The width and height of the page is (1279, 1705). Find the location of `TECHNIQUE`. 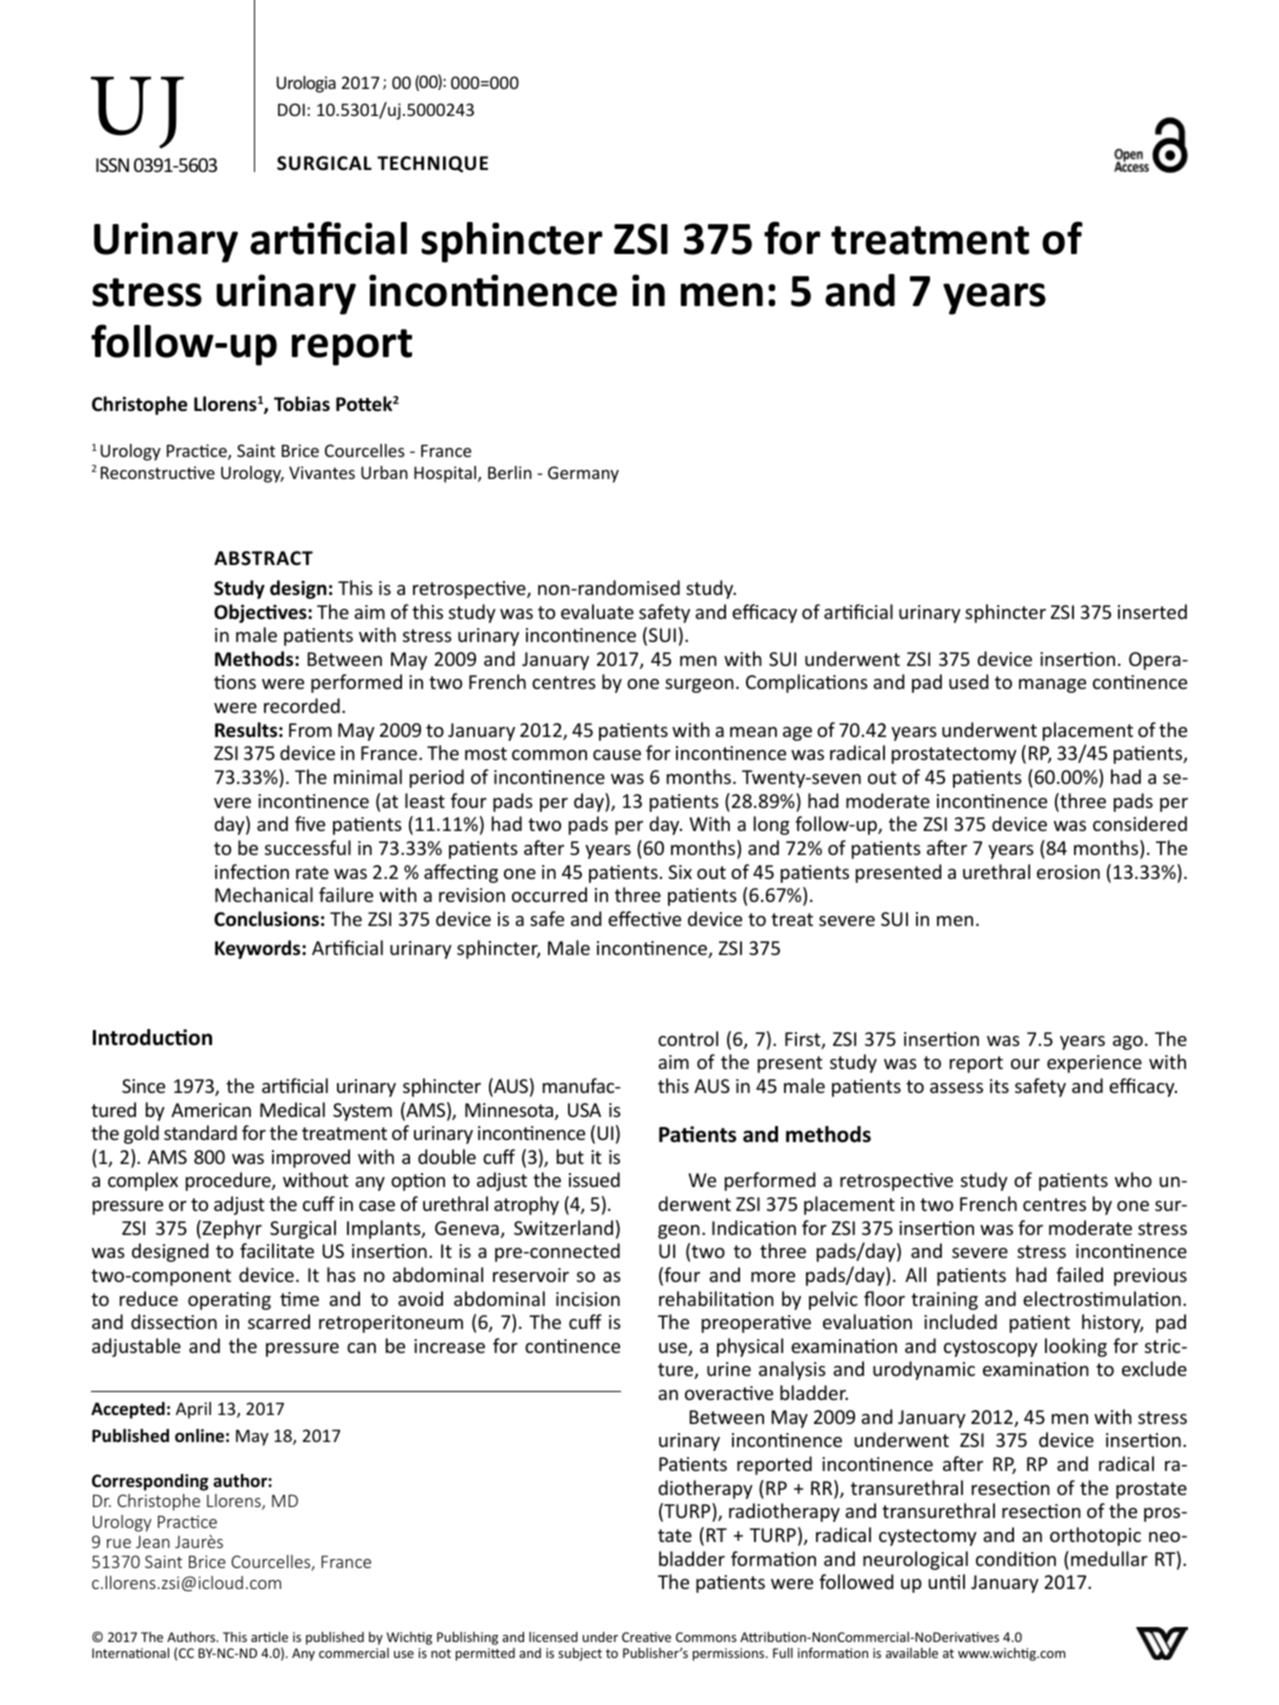

TECHNIQUE is located at coordinates (432, 164).
